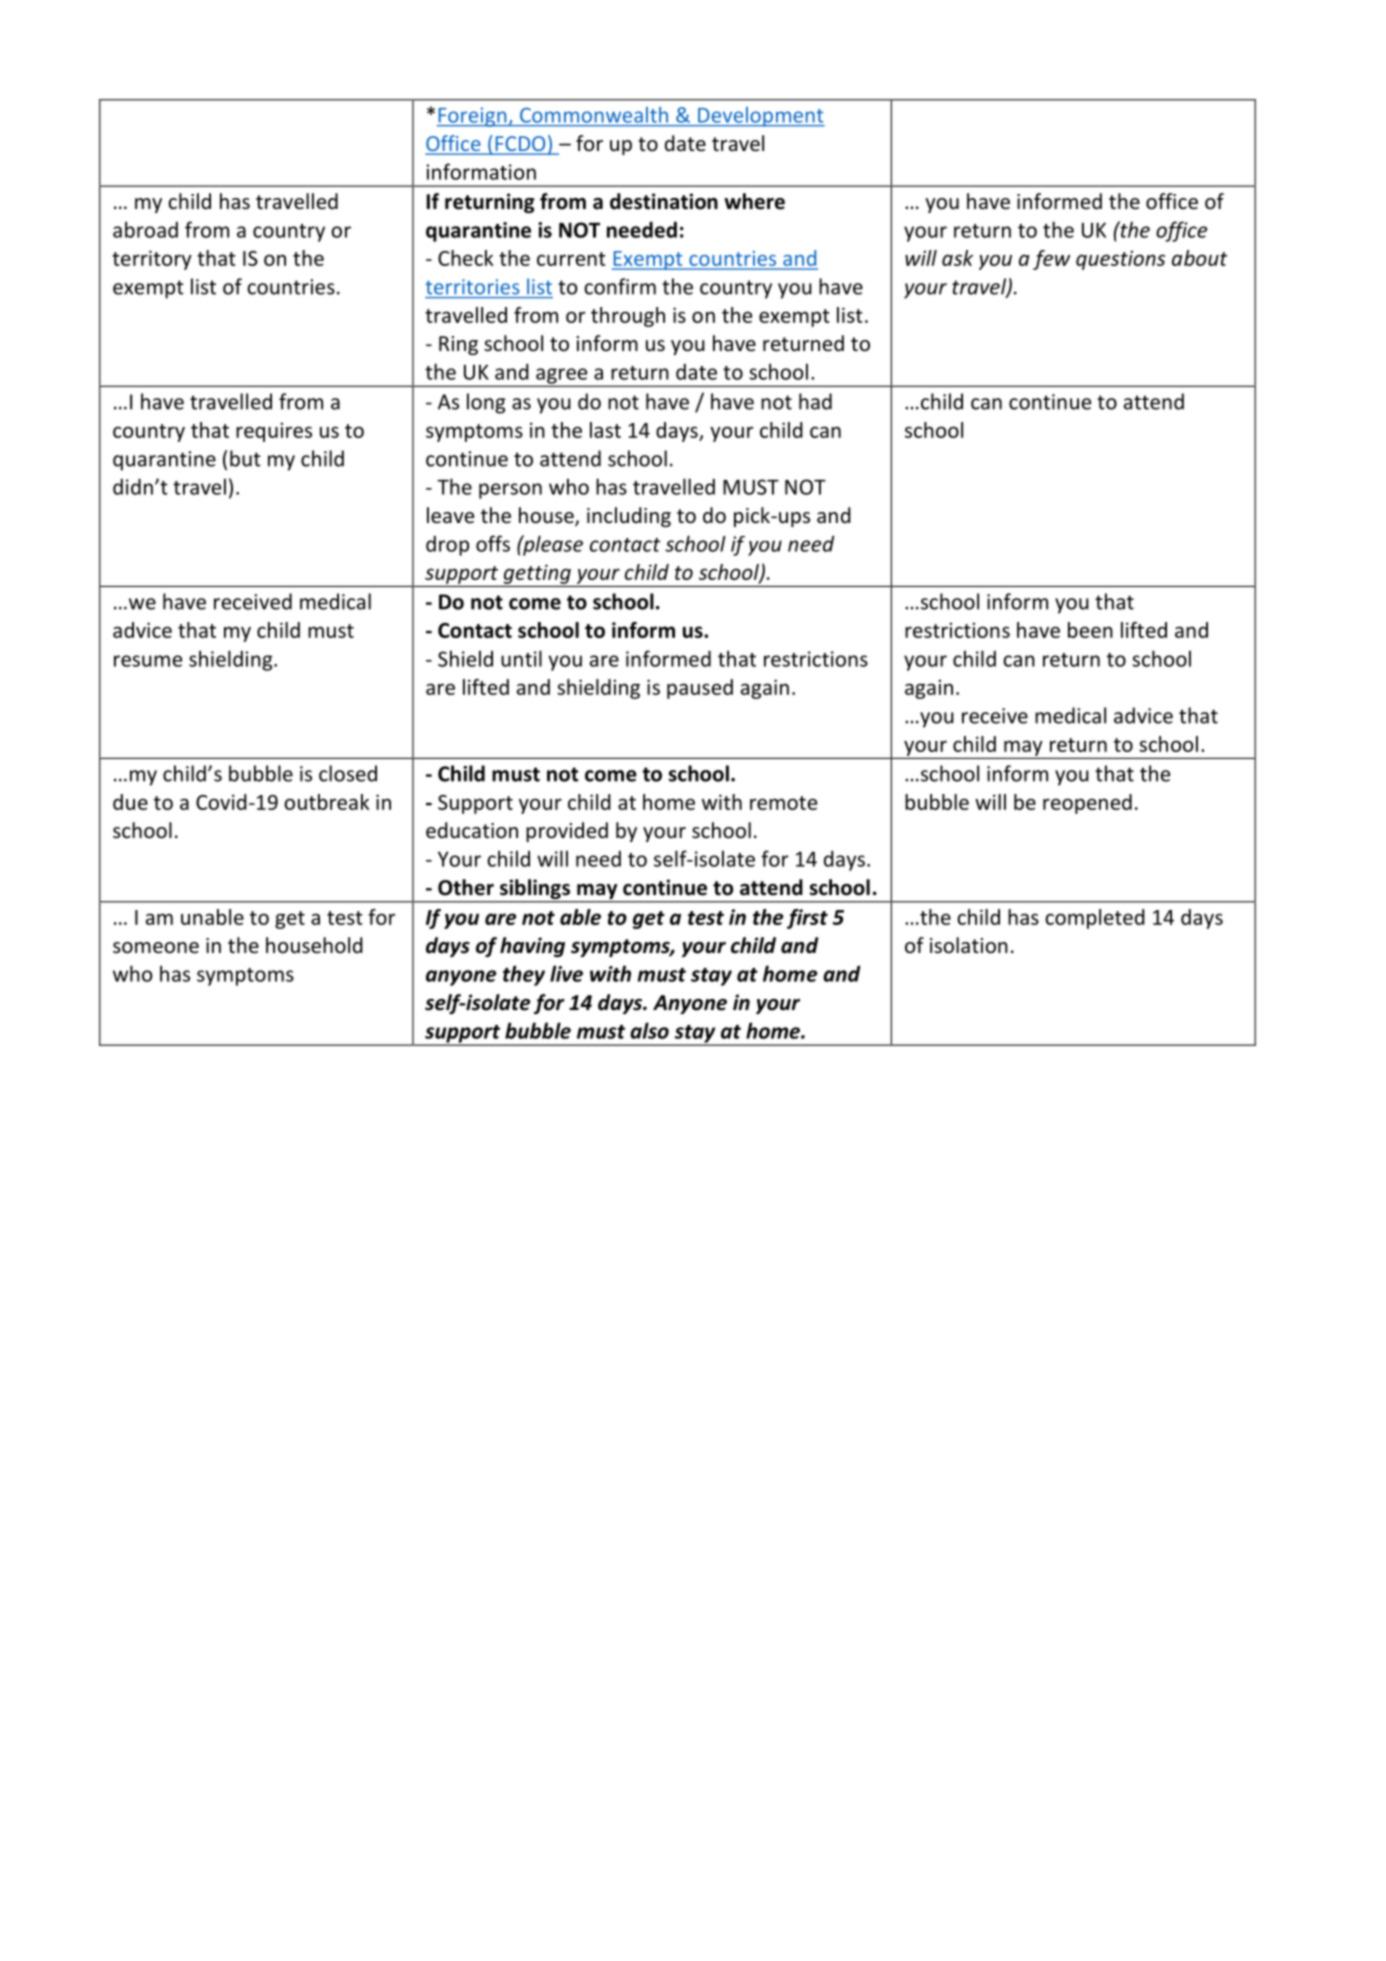  What do you see at coordinates (473, 117) in the screenshot?
I see `Foreign` at bounding box center [473, 117].
